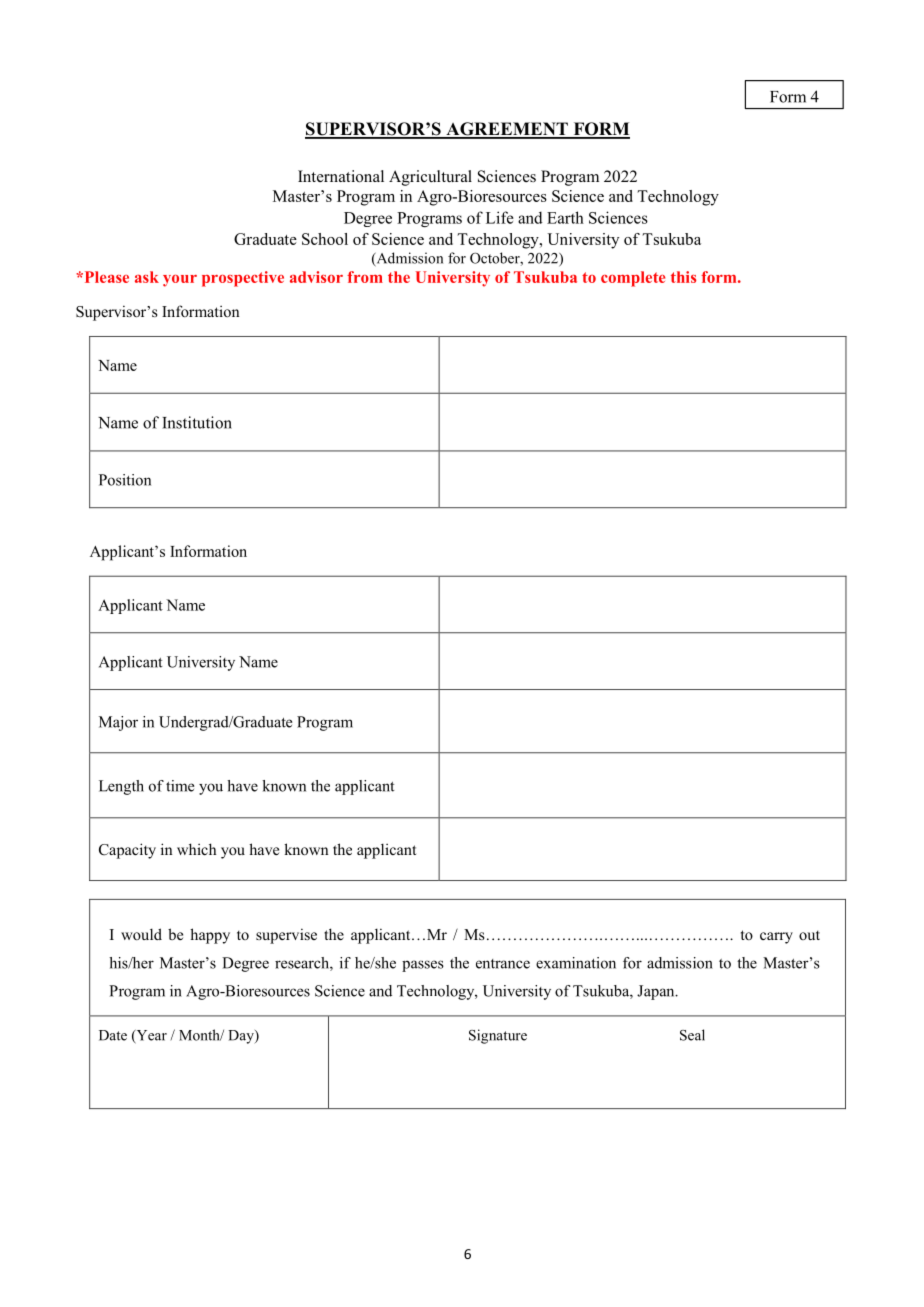 This screenshot has height=1307, width=924. What do you see at coordinates (430, 178) in the screenshot?
I see `Agricultural` at bounding box center [430, 178].
